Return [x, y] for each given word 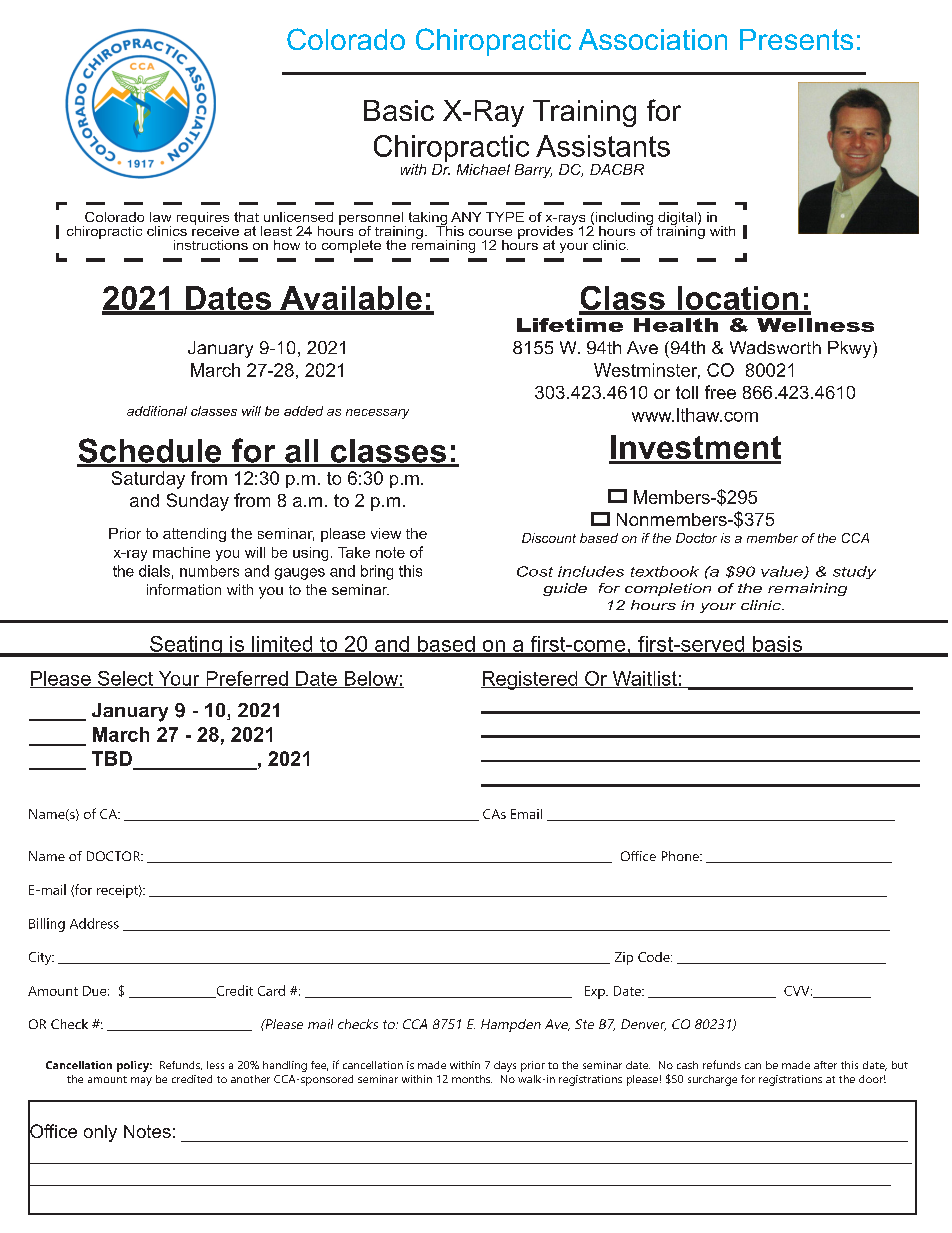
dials [154, 571]
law [160, 217]
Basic [399, 110]
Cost [535, 571]
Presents [796, 39]
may [141, 1081]
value [783, 572]
